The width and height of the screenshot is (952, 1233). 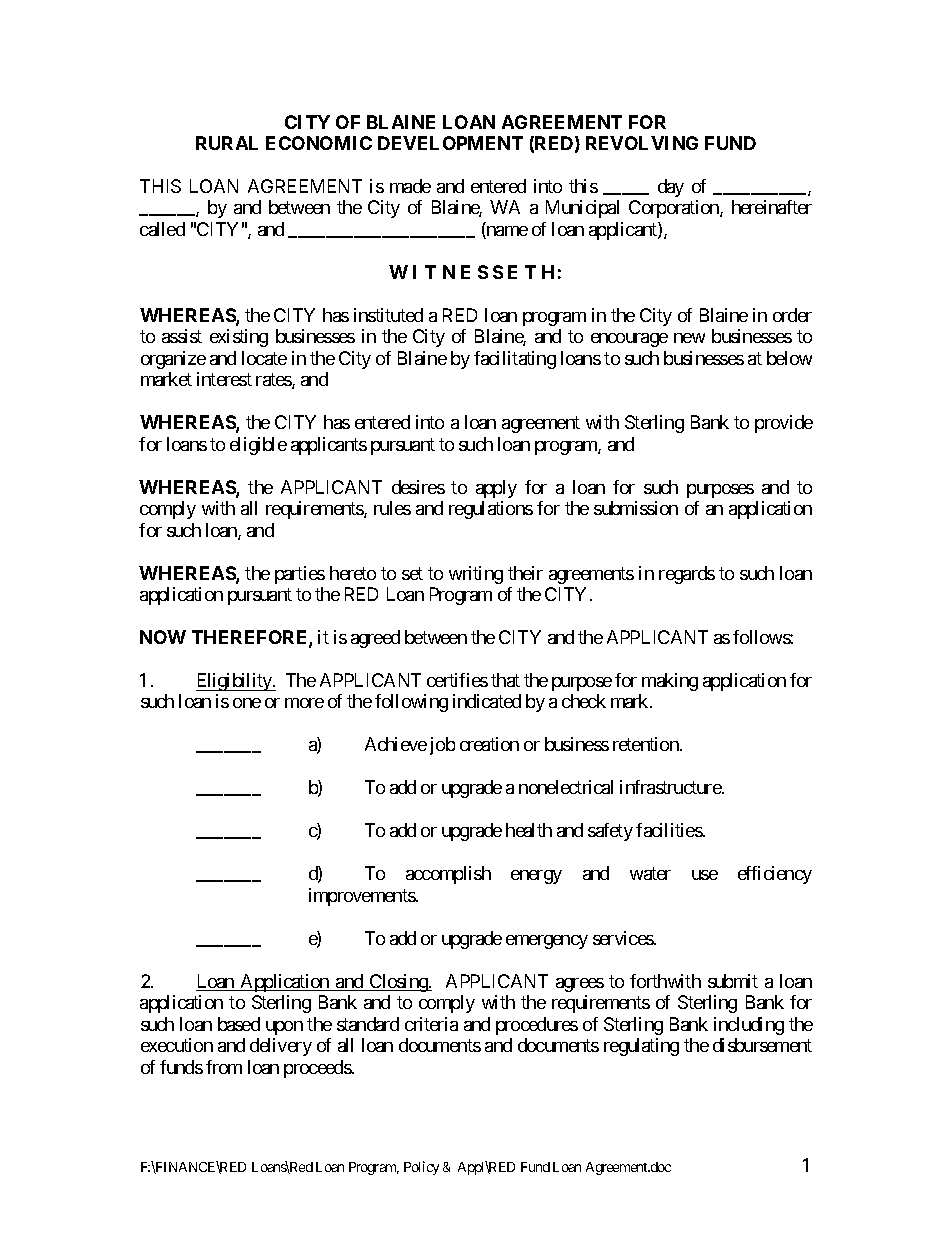 I want to click on from, so click(x=224, y=1067).
